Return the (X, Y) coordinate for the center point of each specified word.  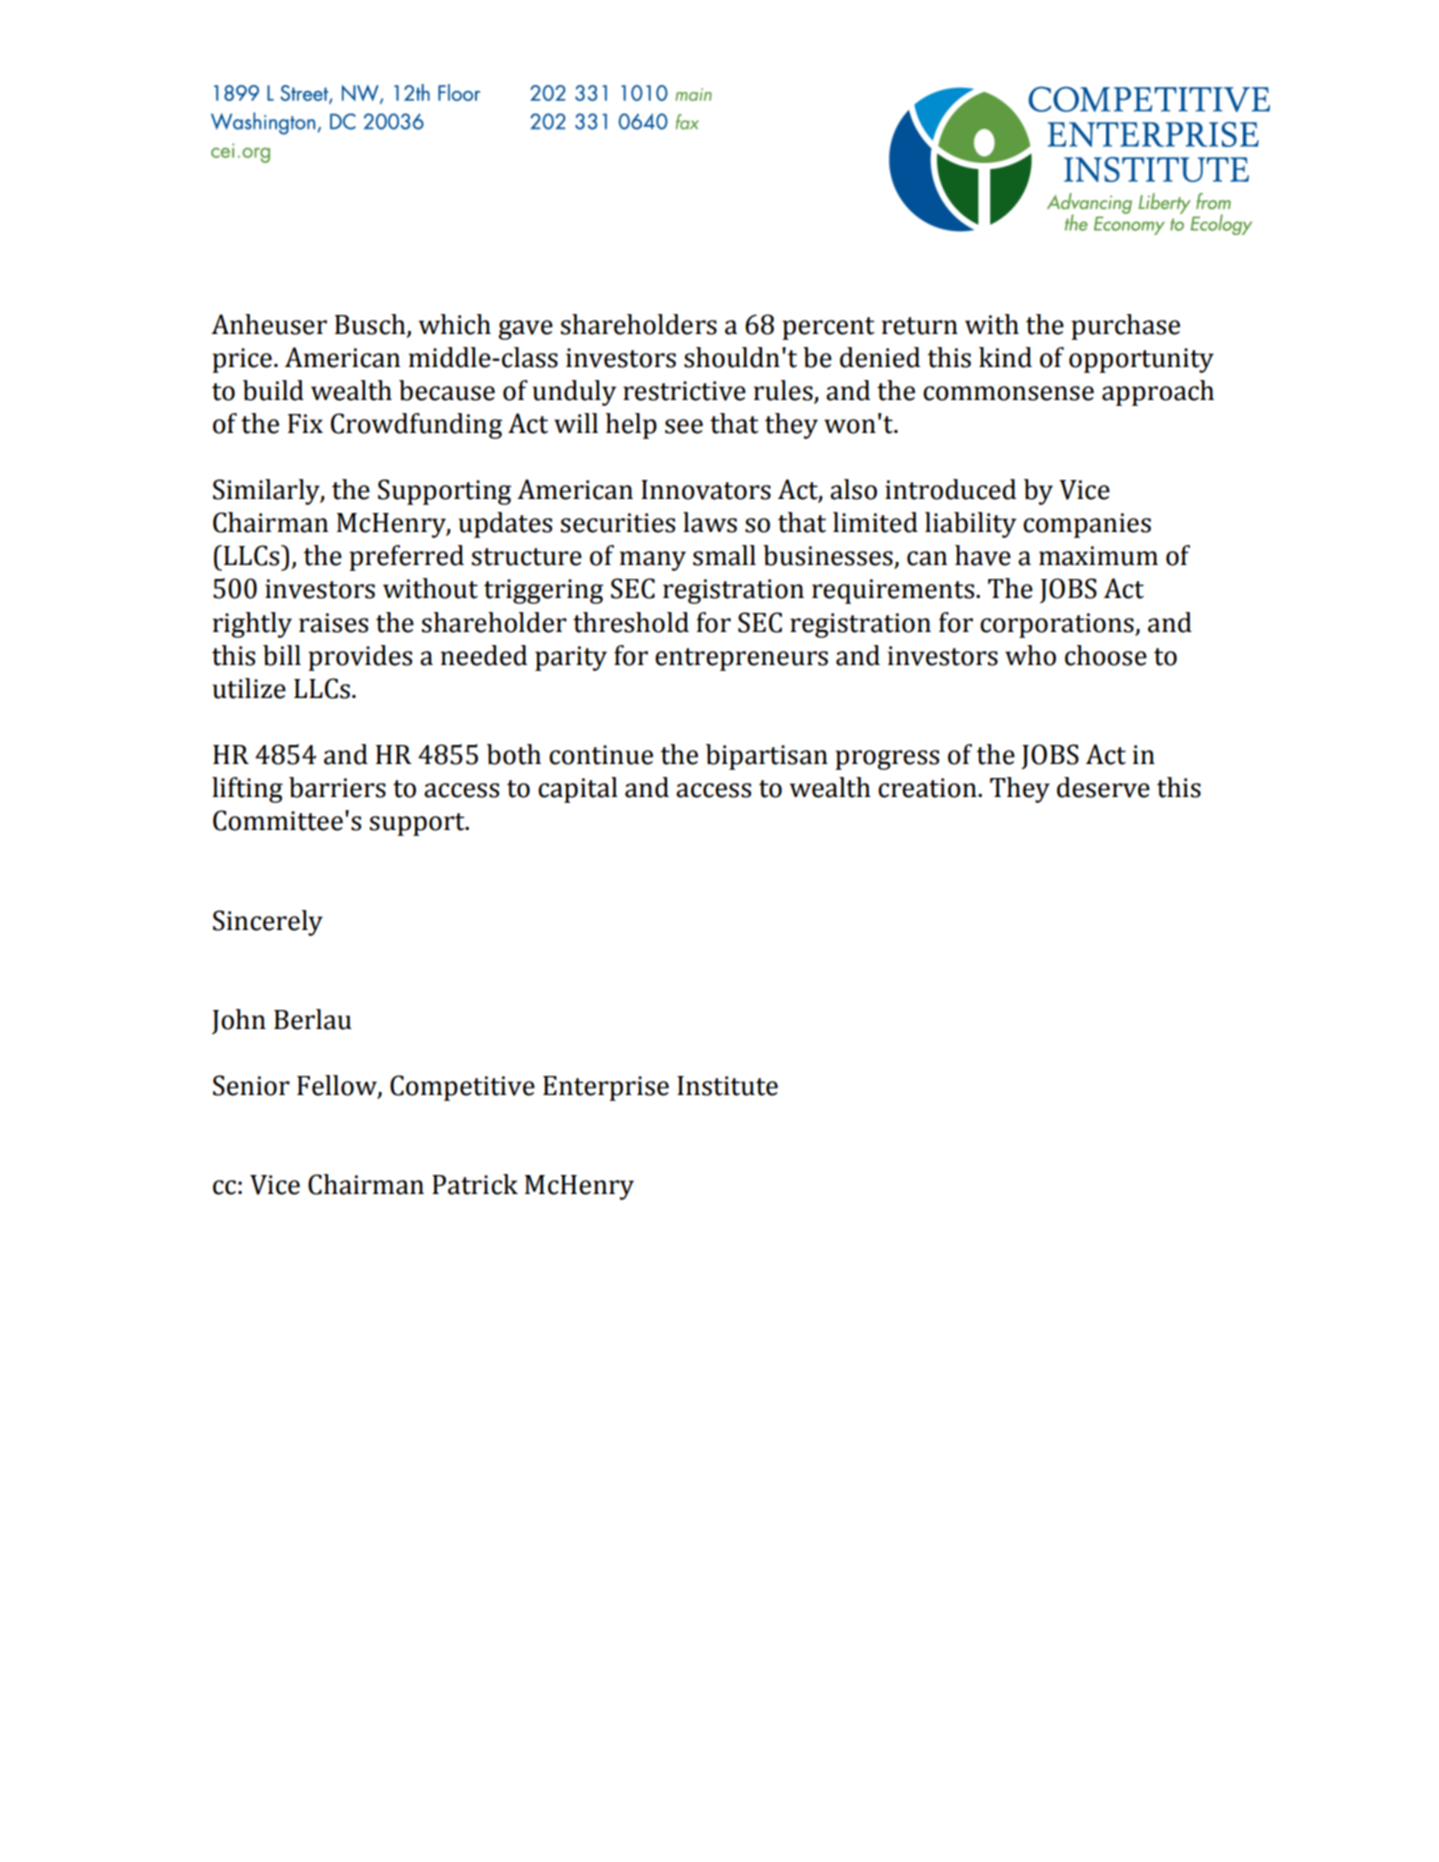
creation (928, 788)
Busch (371, 325)
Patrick (475, 1184)
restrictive (684, 391)
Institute (727, 1086)
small (724, 555)
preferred (406, 558)
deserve (1103, 787)
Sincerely (268, 923)
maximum (1098, 556)
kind (1005, 357)
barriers (337, 787)
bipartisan (767, 757)
